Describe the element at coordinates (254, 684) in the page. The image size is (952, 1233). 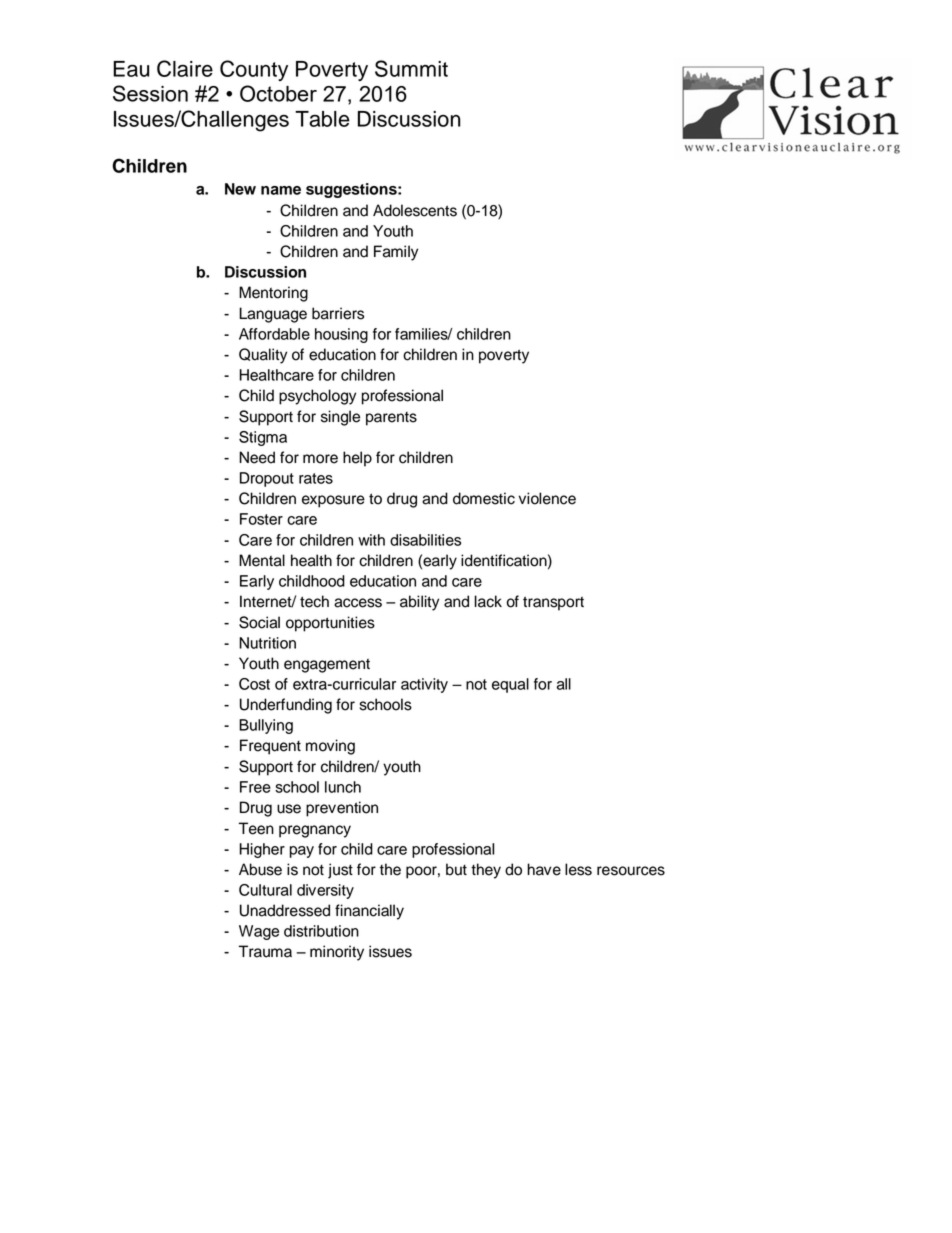
I see `Cost` at that location.
